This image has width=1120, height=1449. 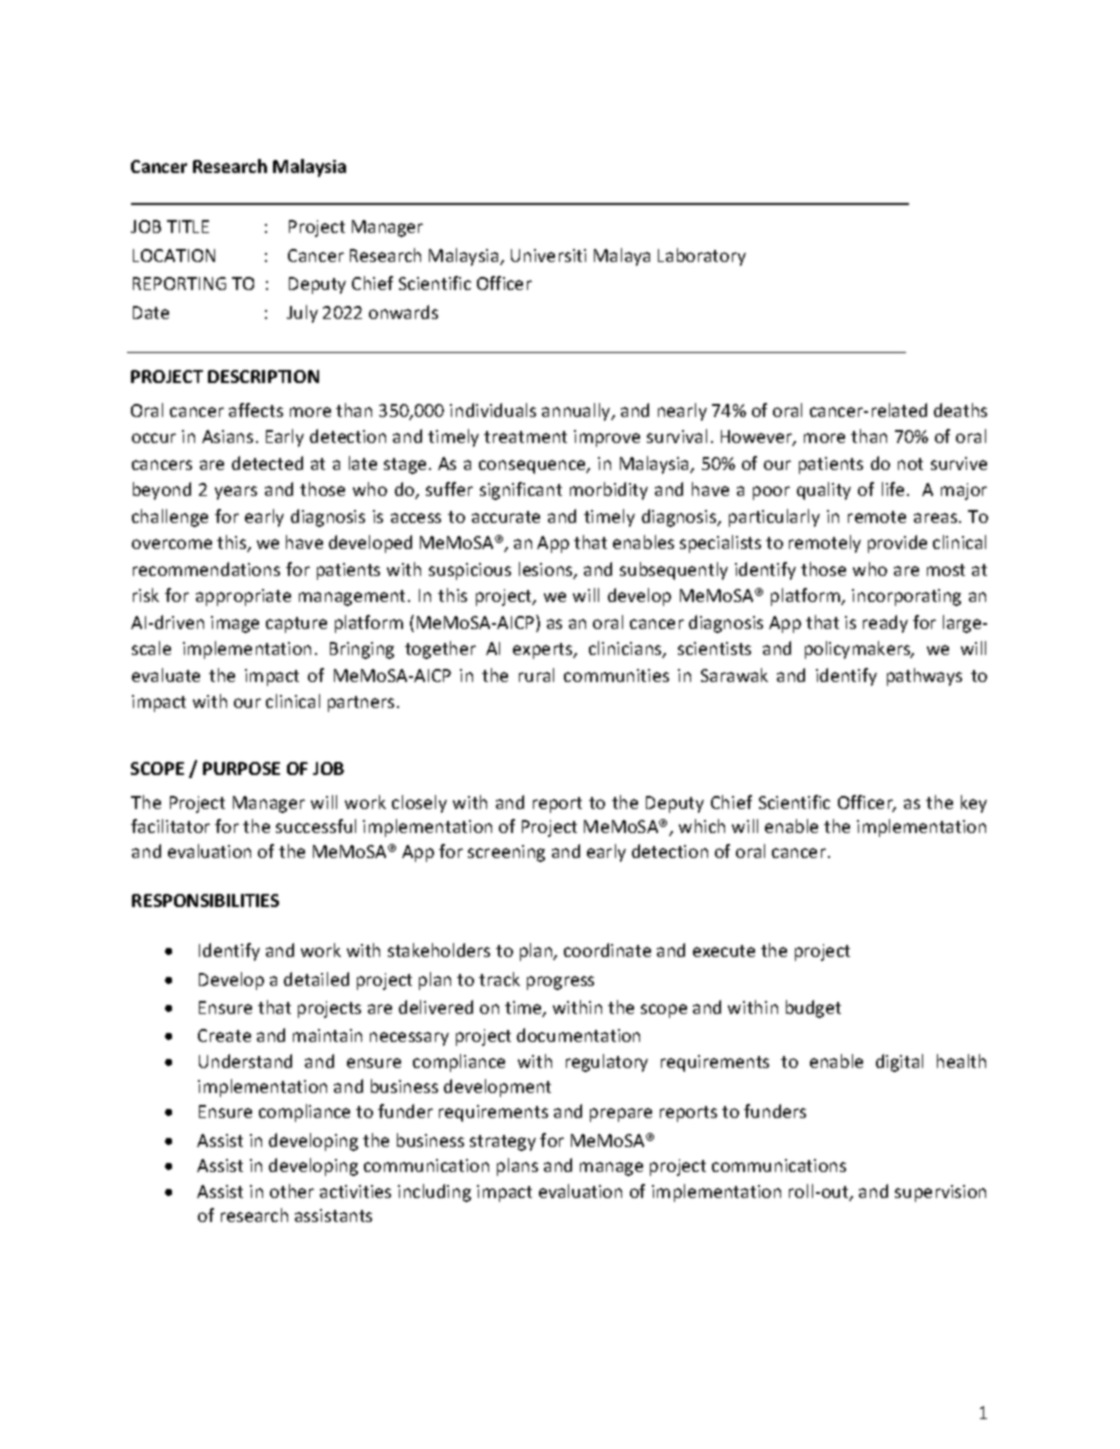 I want to click on evaluate, so click(x=166, y=675).
